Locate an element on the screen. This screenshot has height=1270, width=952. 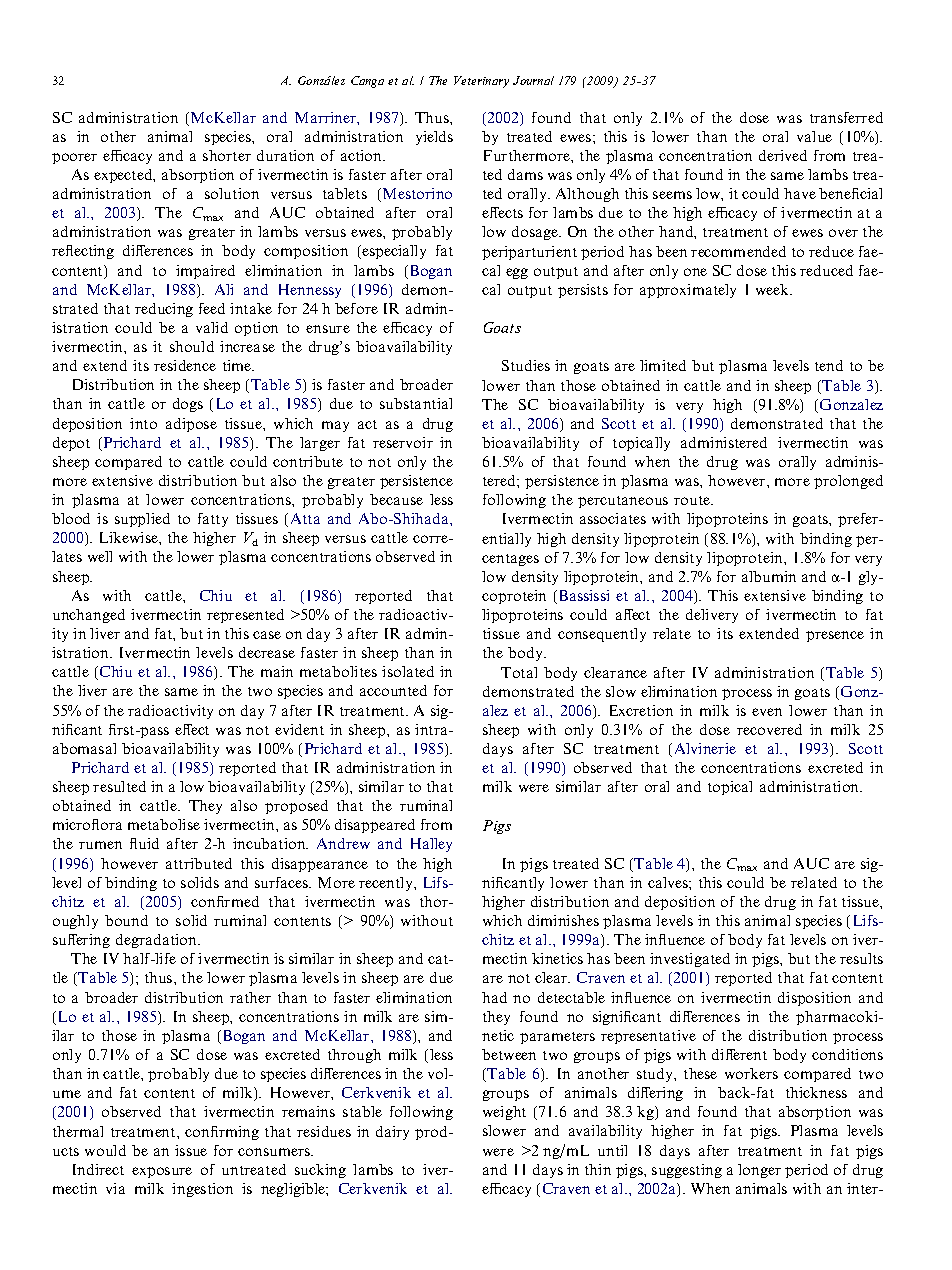
shorter is located at coordinates (227, 155).
